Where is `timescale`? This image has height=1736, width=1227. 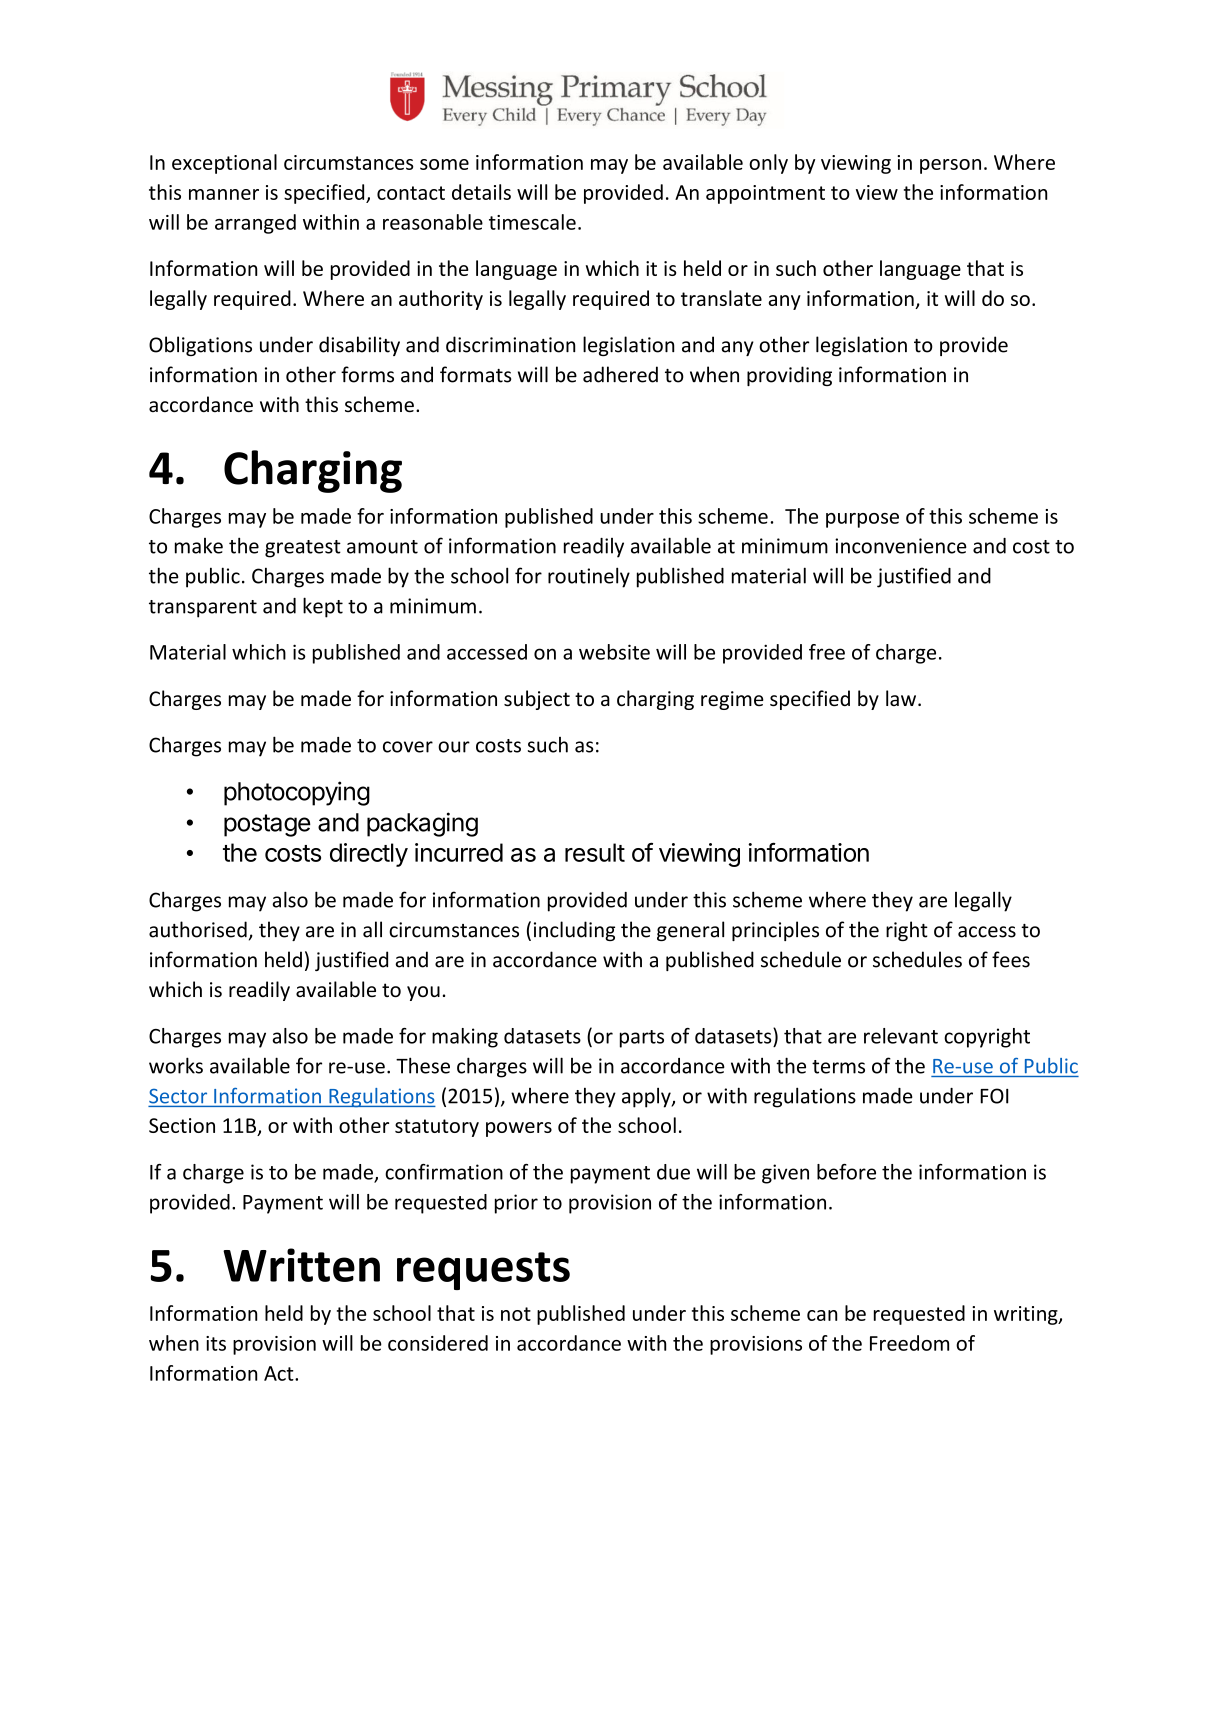 timescale is located at coordinates (532, 222).
